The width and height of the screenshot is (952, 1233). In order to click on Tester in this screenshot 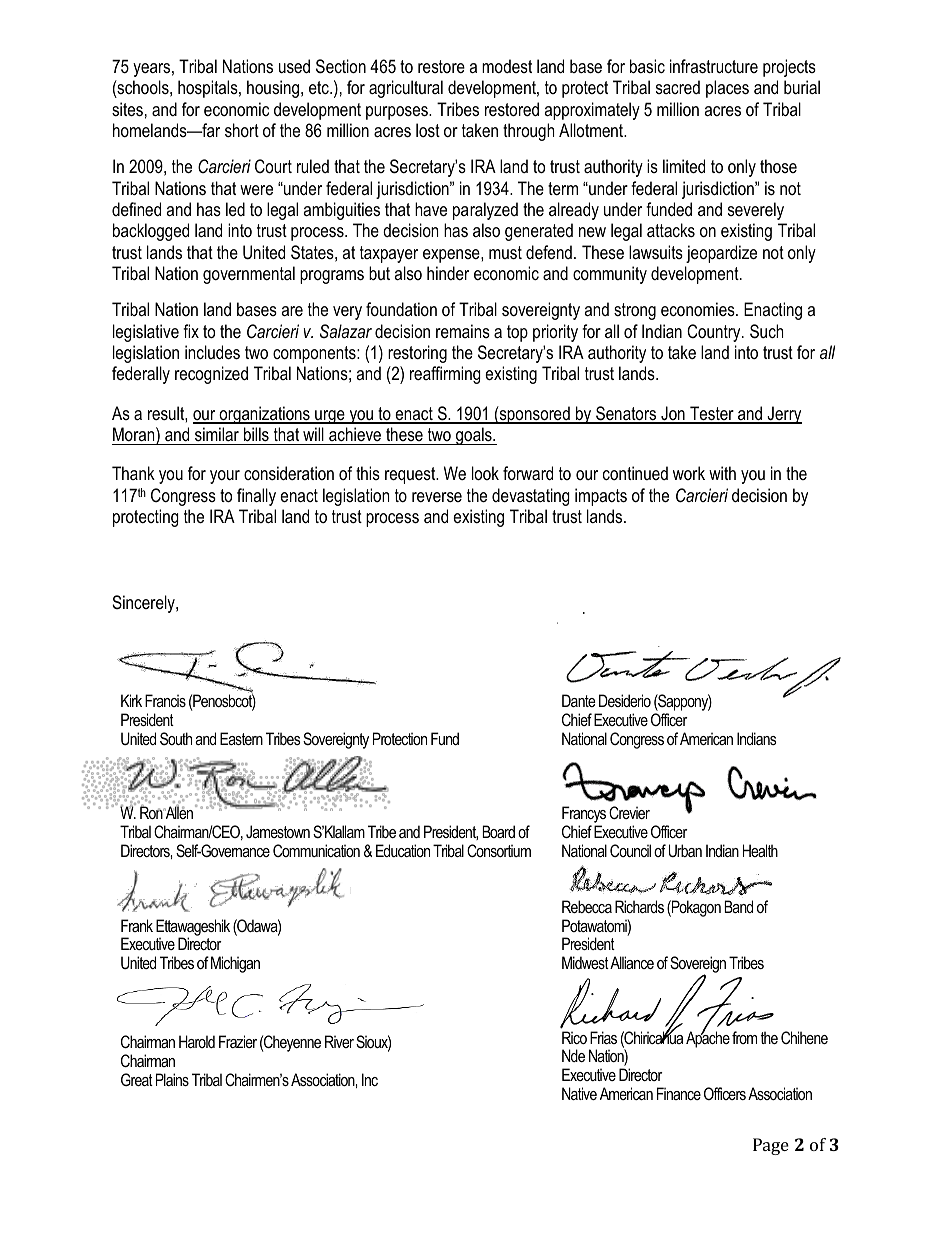, I will do `click(712, 414)`.
